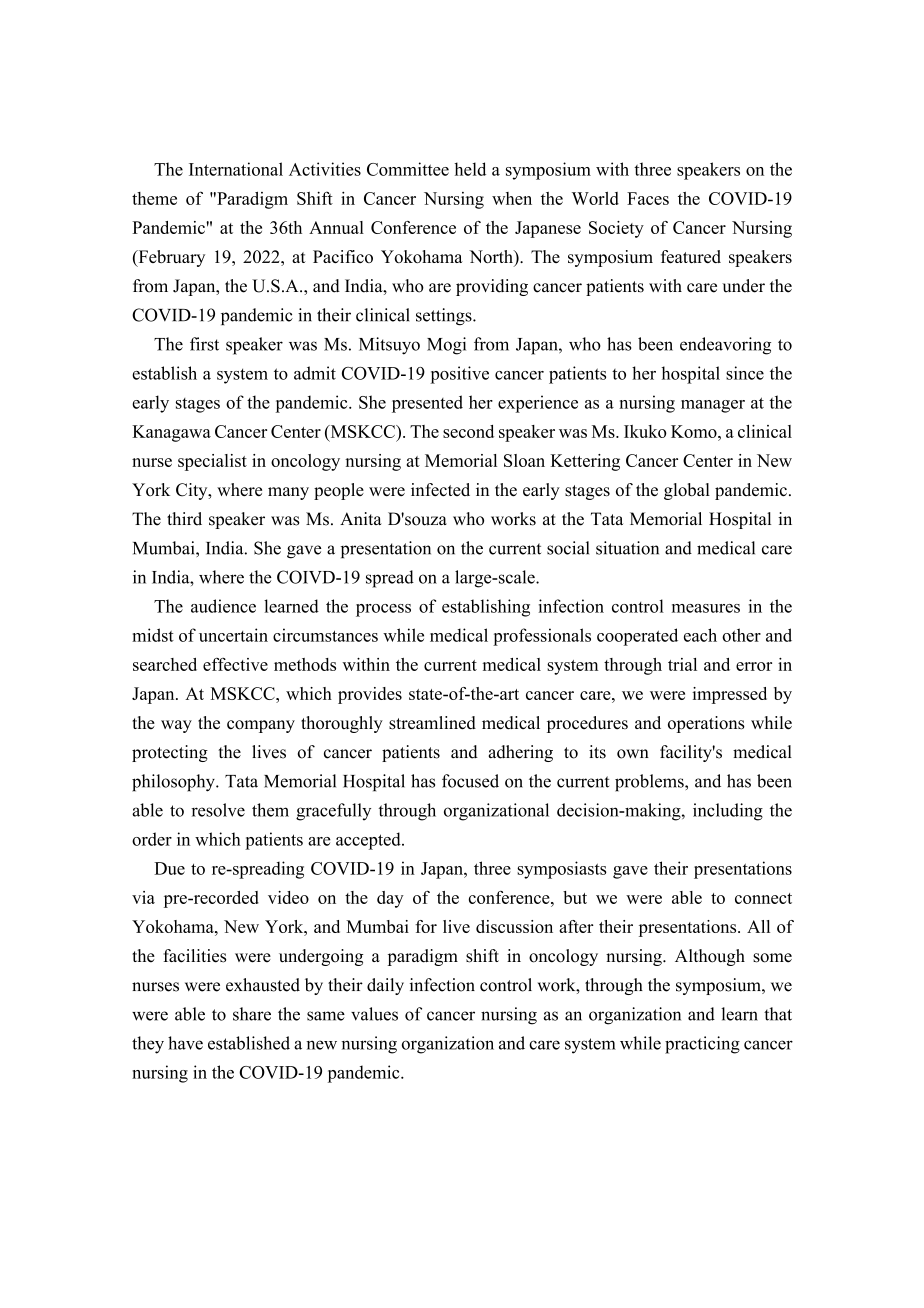  I want to click on including, so click(728, 812).
